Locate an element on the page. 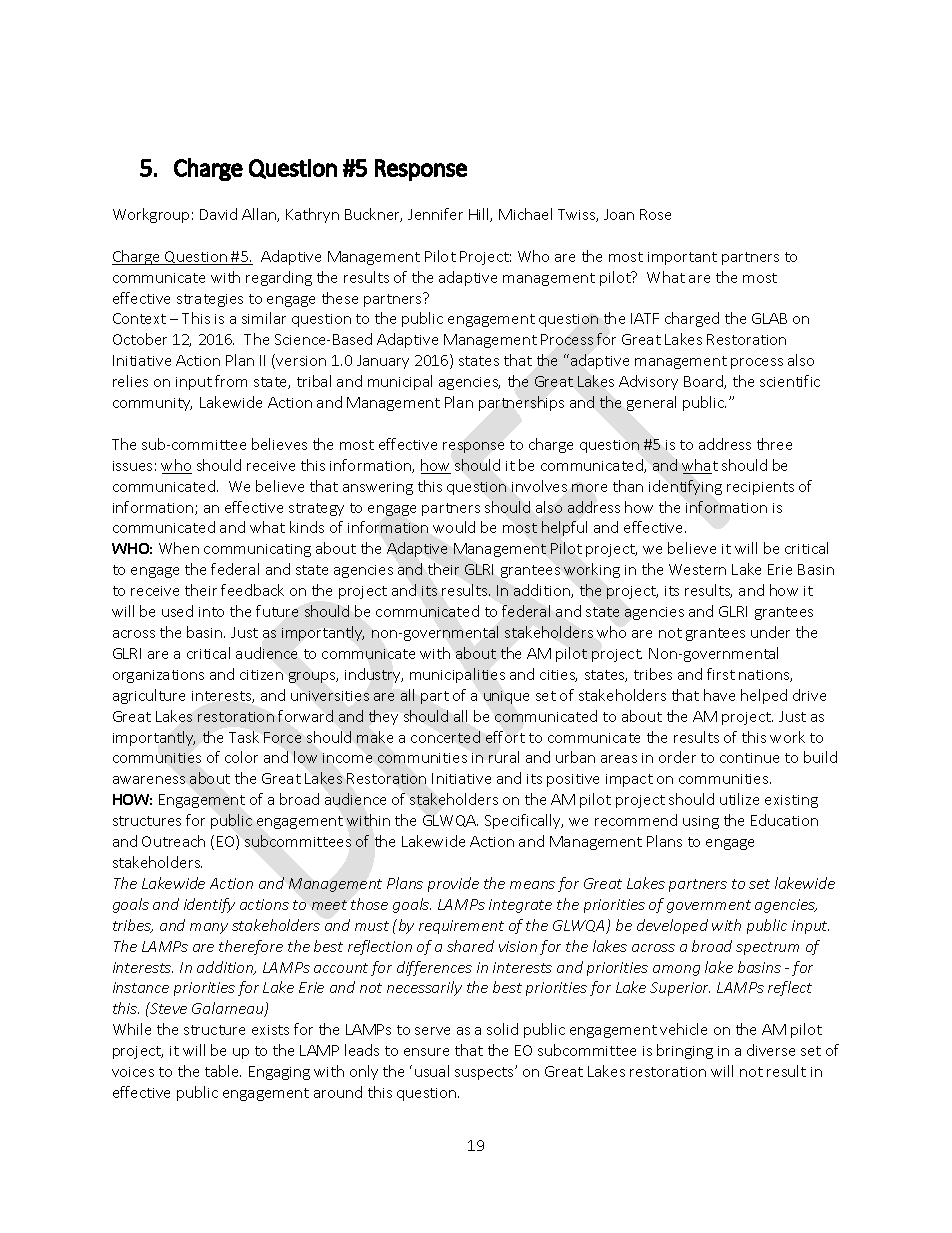  three is located at coordinates (774, 444).
